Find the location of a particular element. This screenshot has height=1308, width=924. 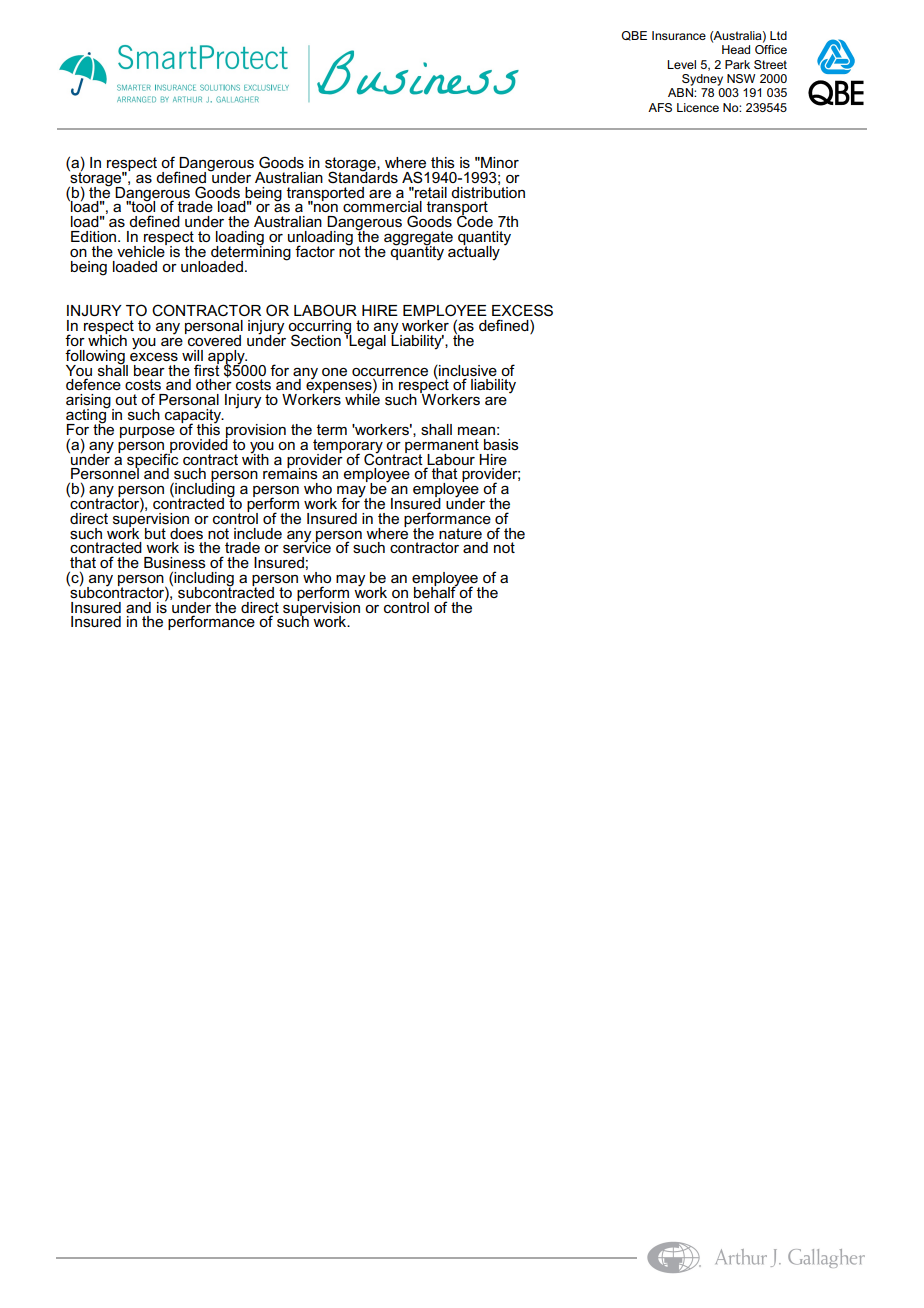

Legal is located at coordinates (367, 341).
